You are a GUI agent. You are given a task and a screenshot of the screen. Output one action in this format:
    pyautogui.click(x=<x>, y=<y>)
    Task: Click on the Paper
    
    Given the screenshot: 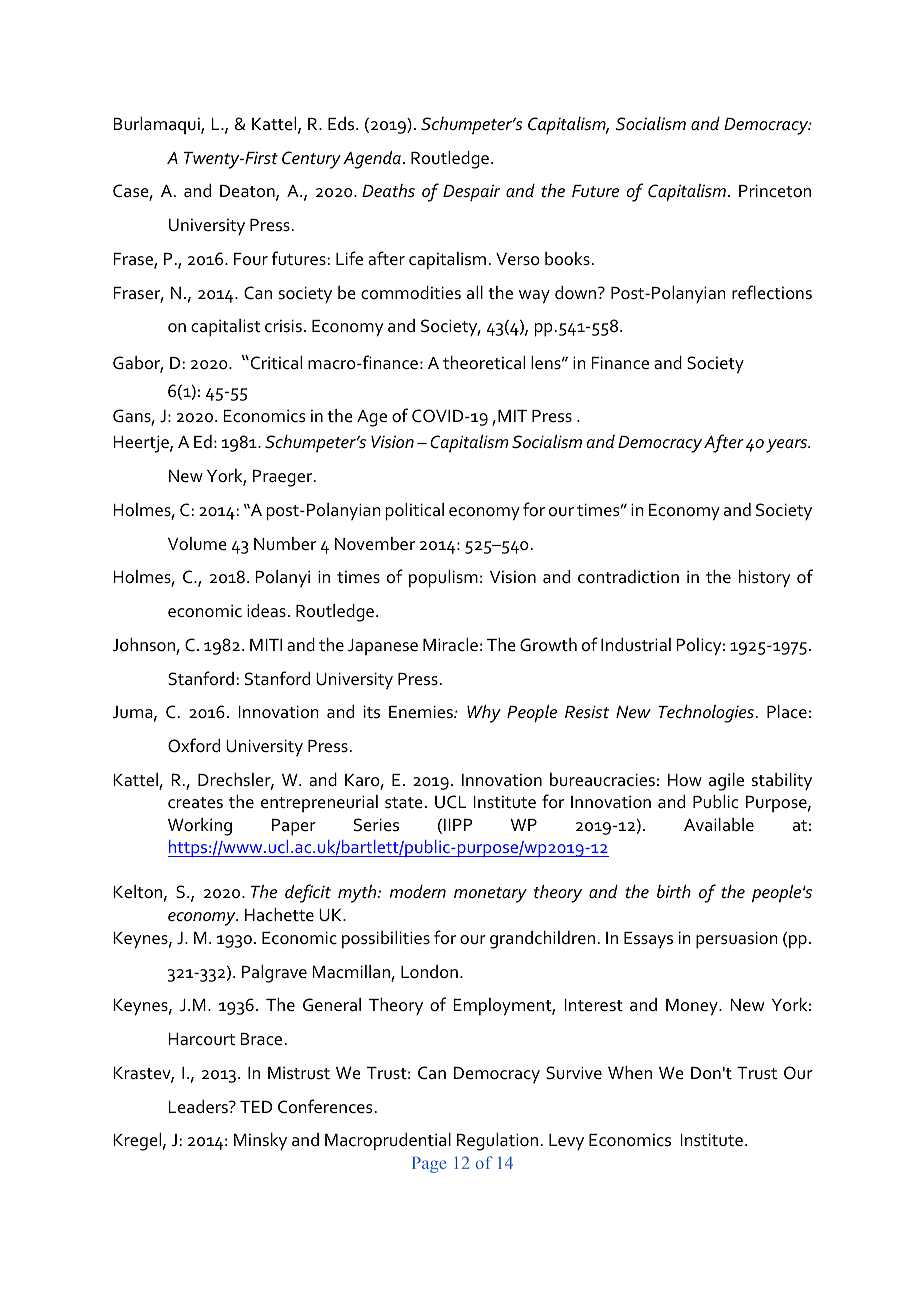 What is the action you would take?
    pyautogui.click(x=294, y=827)
